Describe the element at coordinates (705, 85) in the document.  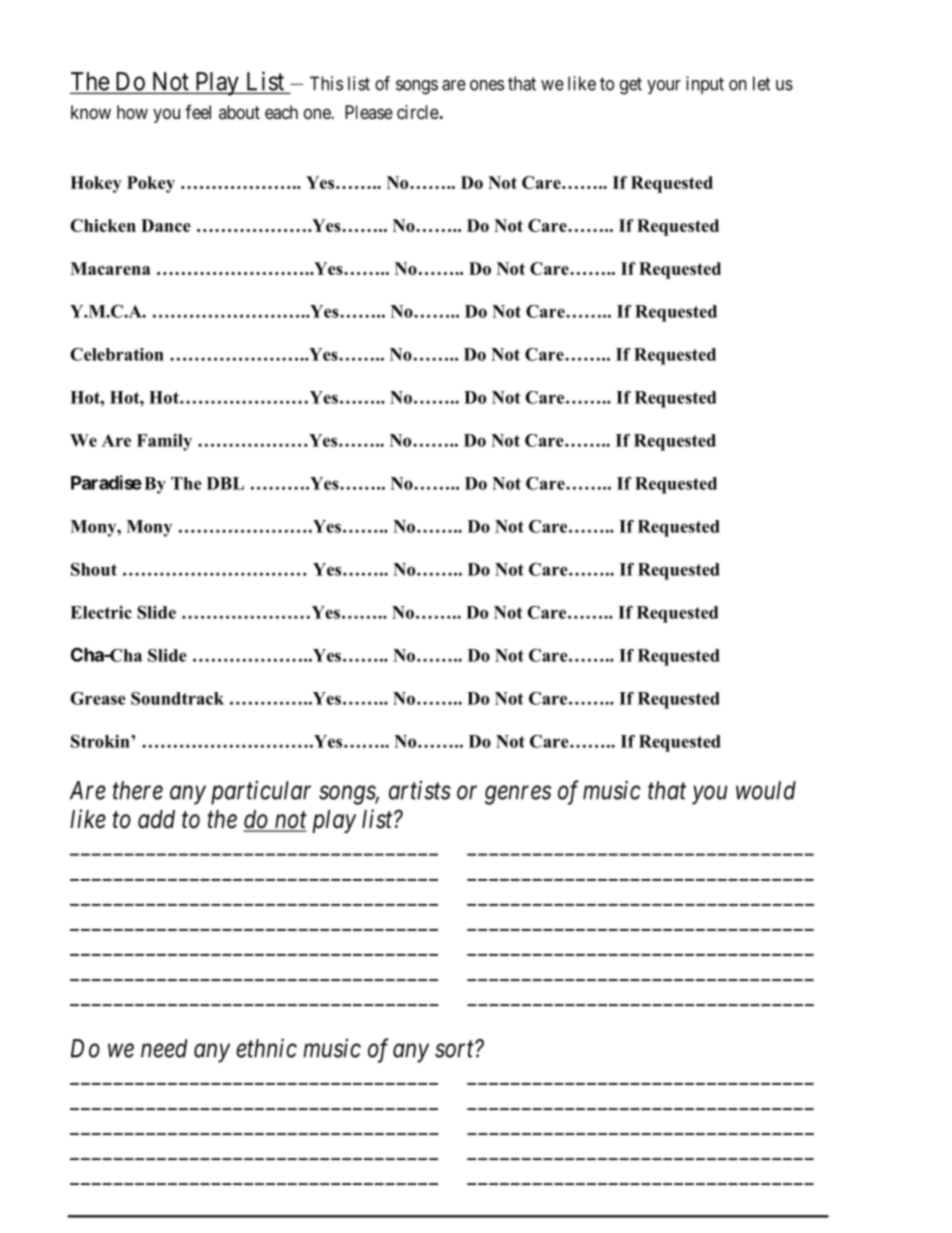
I see `input` at that location.
